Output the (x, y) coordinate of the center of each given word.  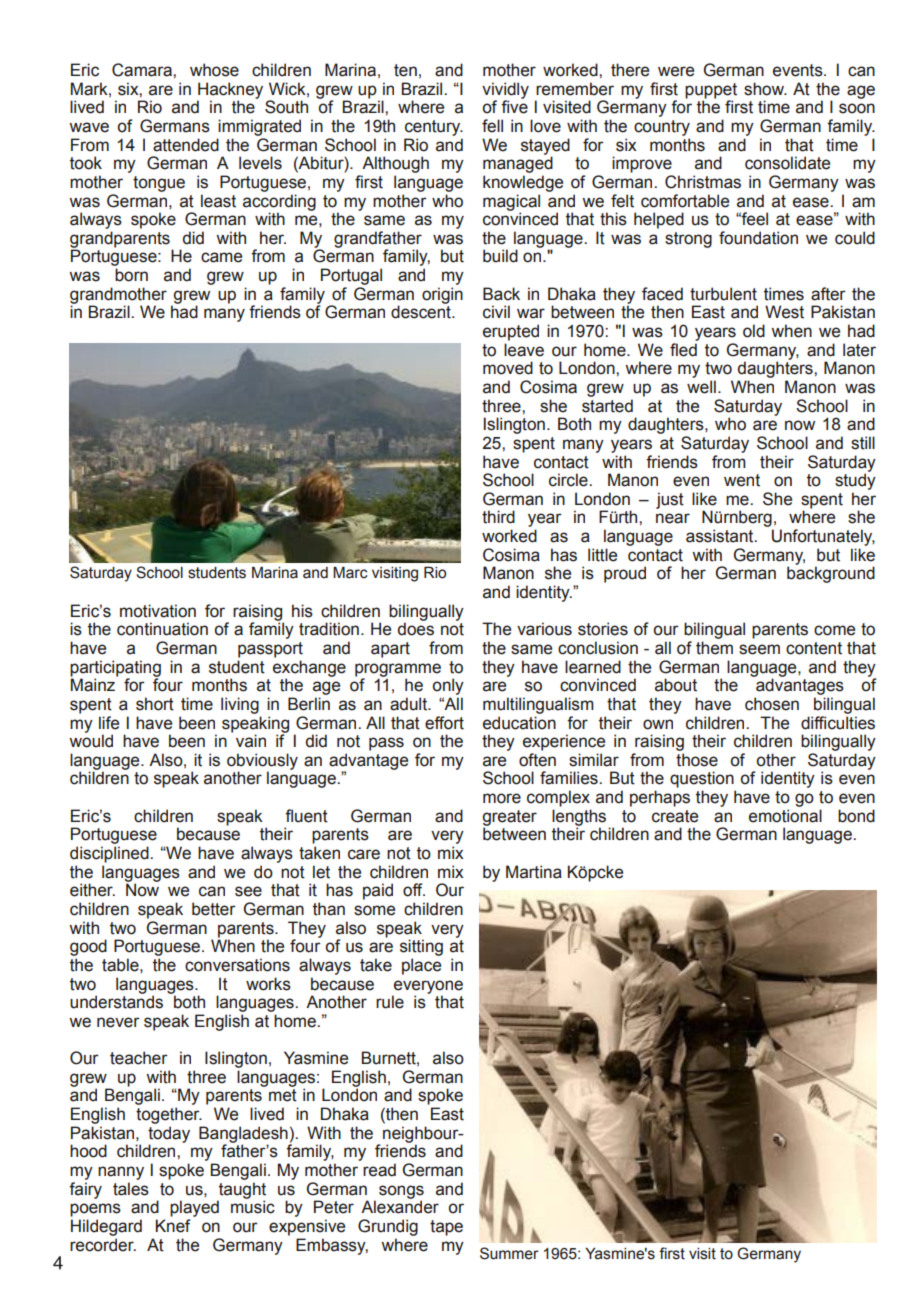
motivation (158, 611)
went (742, 480)
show (765, 89)
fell (492, 126)
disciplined (110, 854)
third (498, 517)
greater (509, 819)
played (194, 1208)
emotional (785, 816)
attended (186, 145)
